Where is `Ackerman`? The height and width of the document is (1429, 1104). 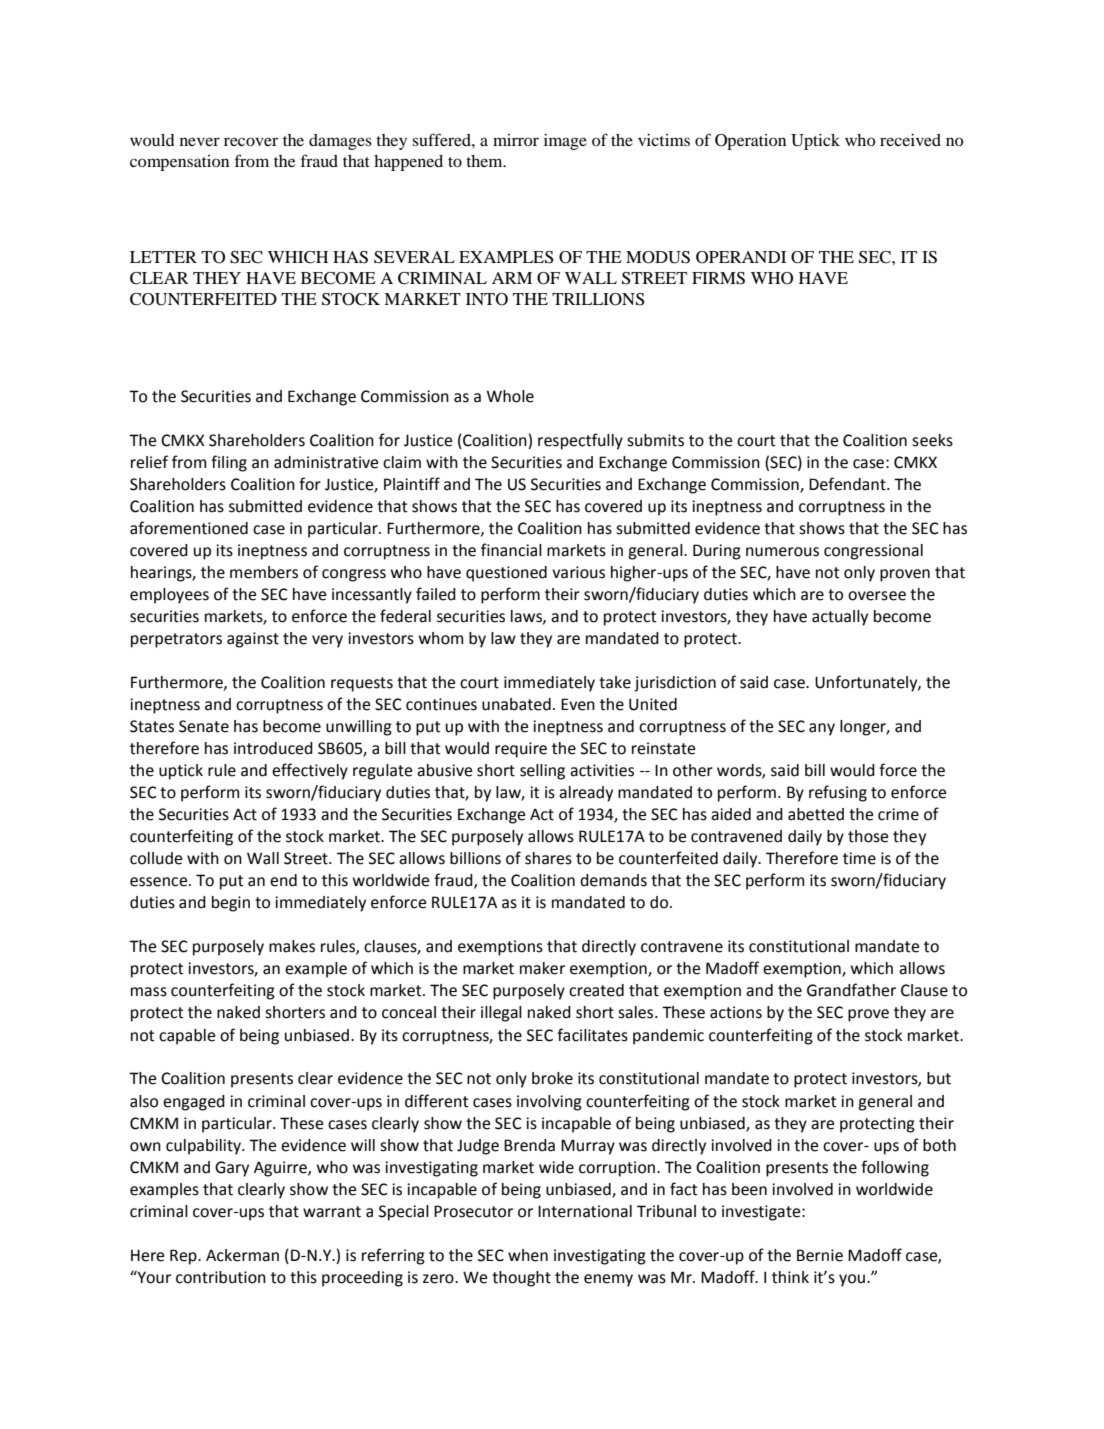
Ackerman is located at coordinates (242, 1255).
